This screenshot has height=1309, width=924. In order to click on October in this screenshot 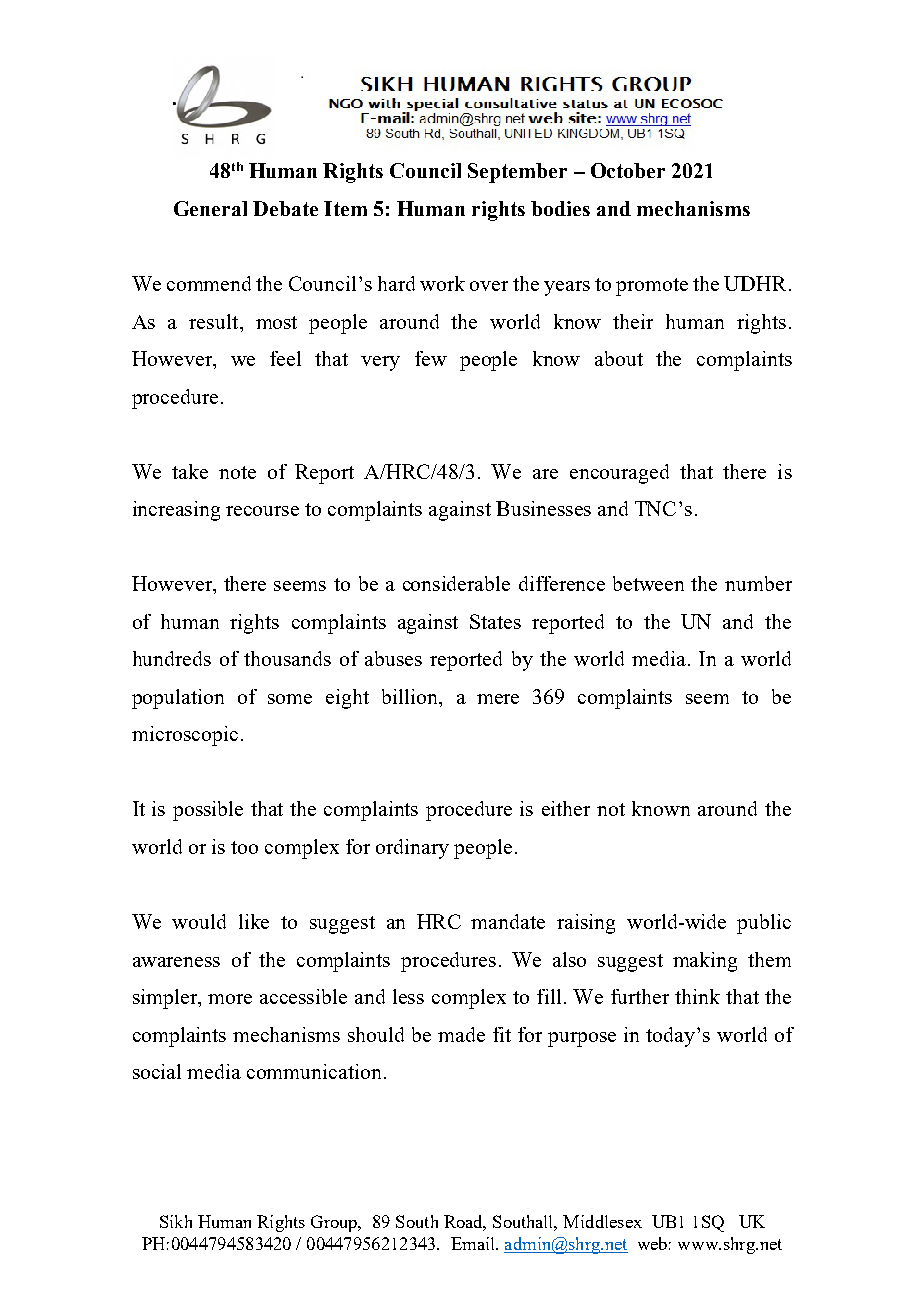, I will do `click(628, 170)`.
